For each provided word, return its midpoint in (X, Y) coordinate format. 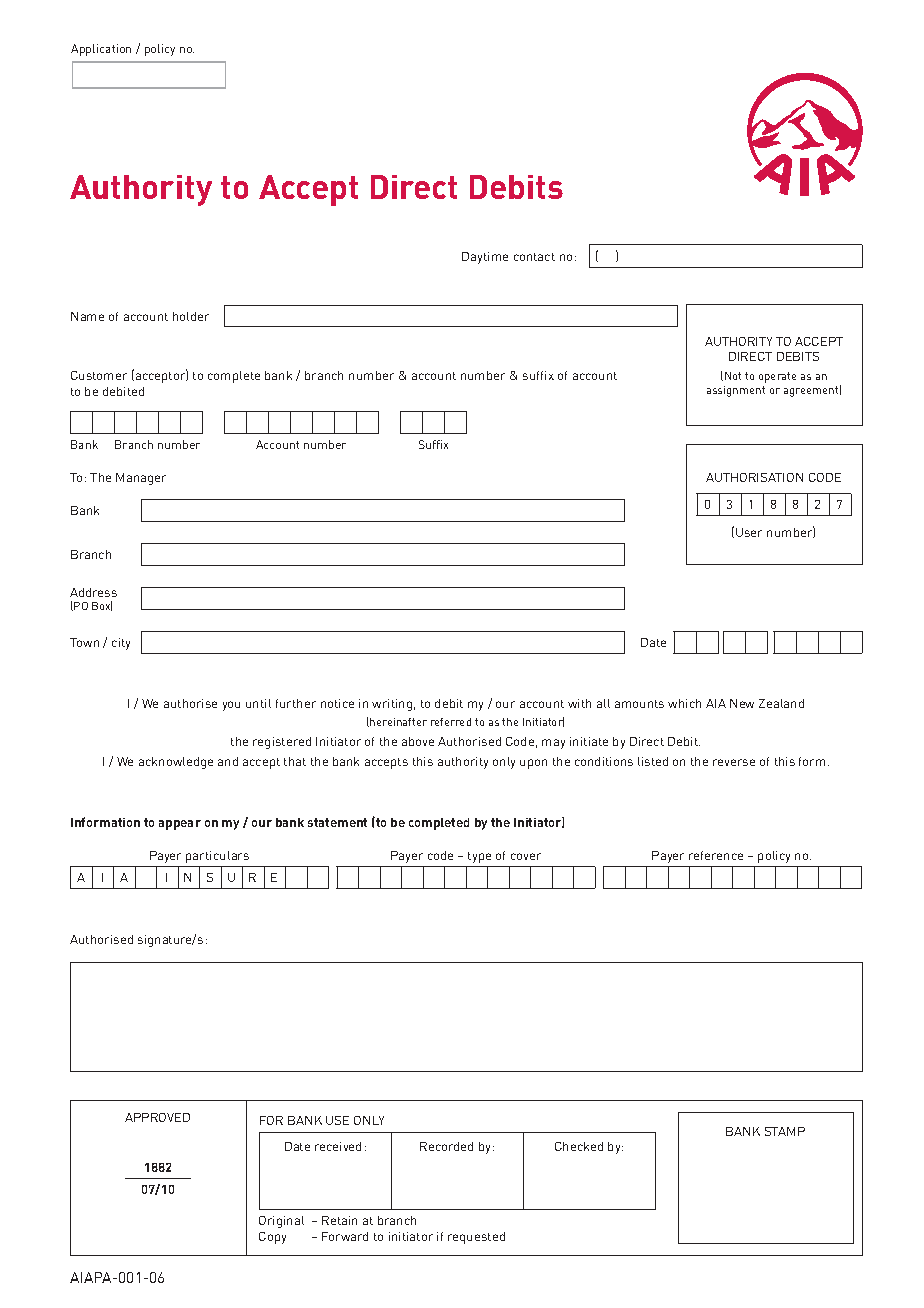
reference (716, 855)
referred (451, 722)
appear (180, 825)
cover (526, 856)
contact (534, 257)
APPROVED (157, 1117)
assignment (736, 391)
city (121, 644)
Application (101, 50)
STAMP (785, 1131)
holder (191, 316)
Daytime (485, 258)
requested (476, 1238)
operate (777, 377)
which (684, 703)
